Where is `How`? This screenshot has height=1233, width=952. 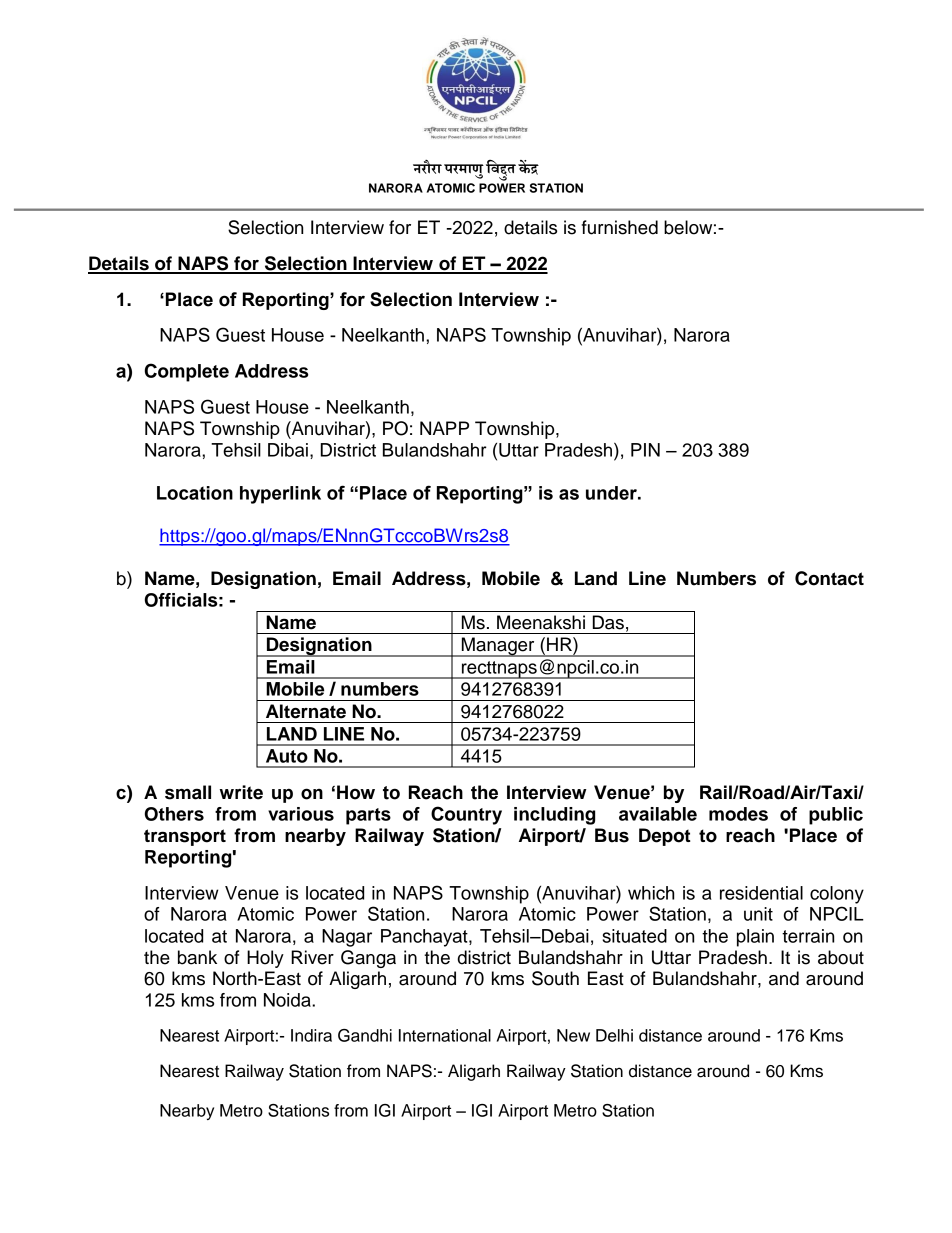
How is located at coordinates (356, 792).
